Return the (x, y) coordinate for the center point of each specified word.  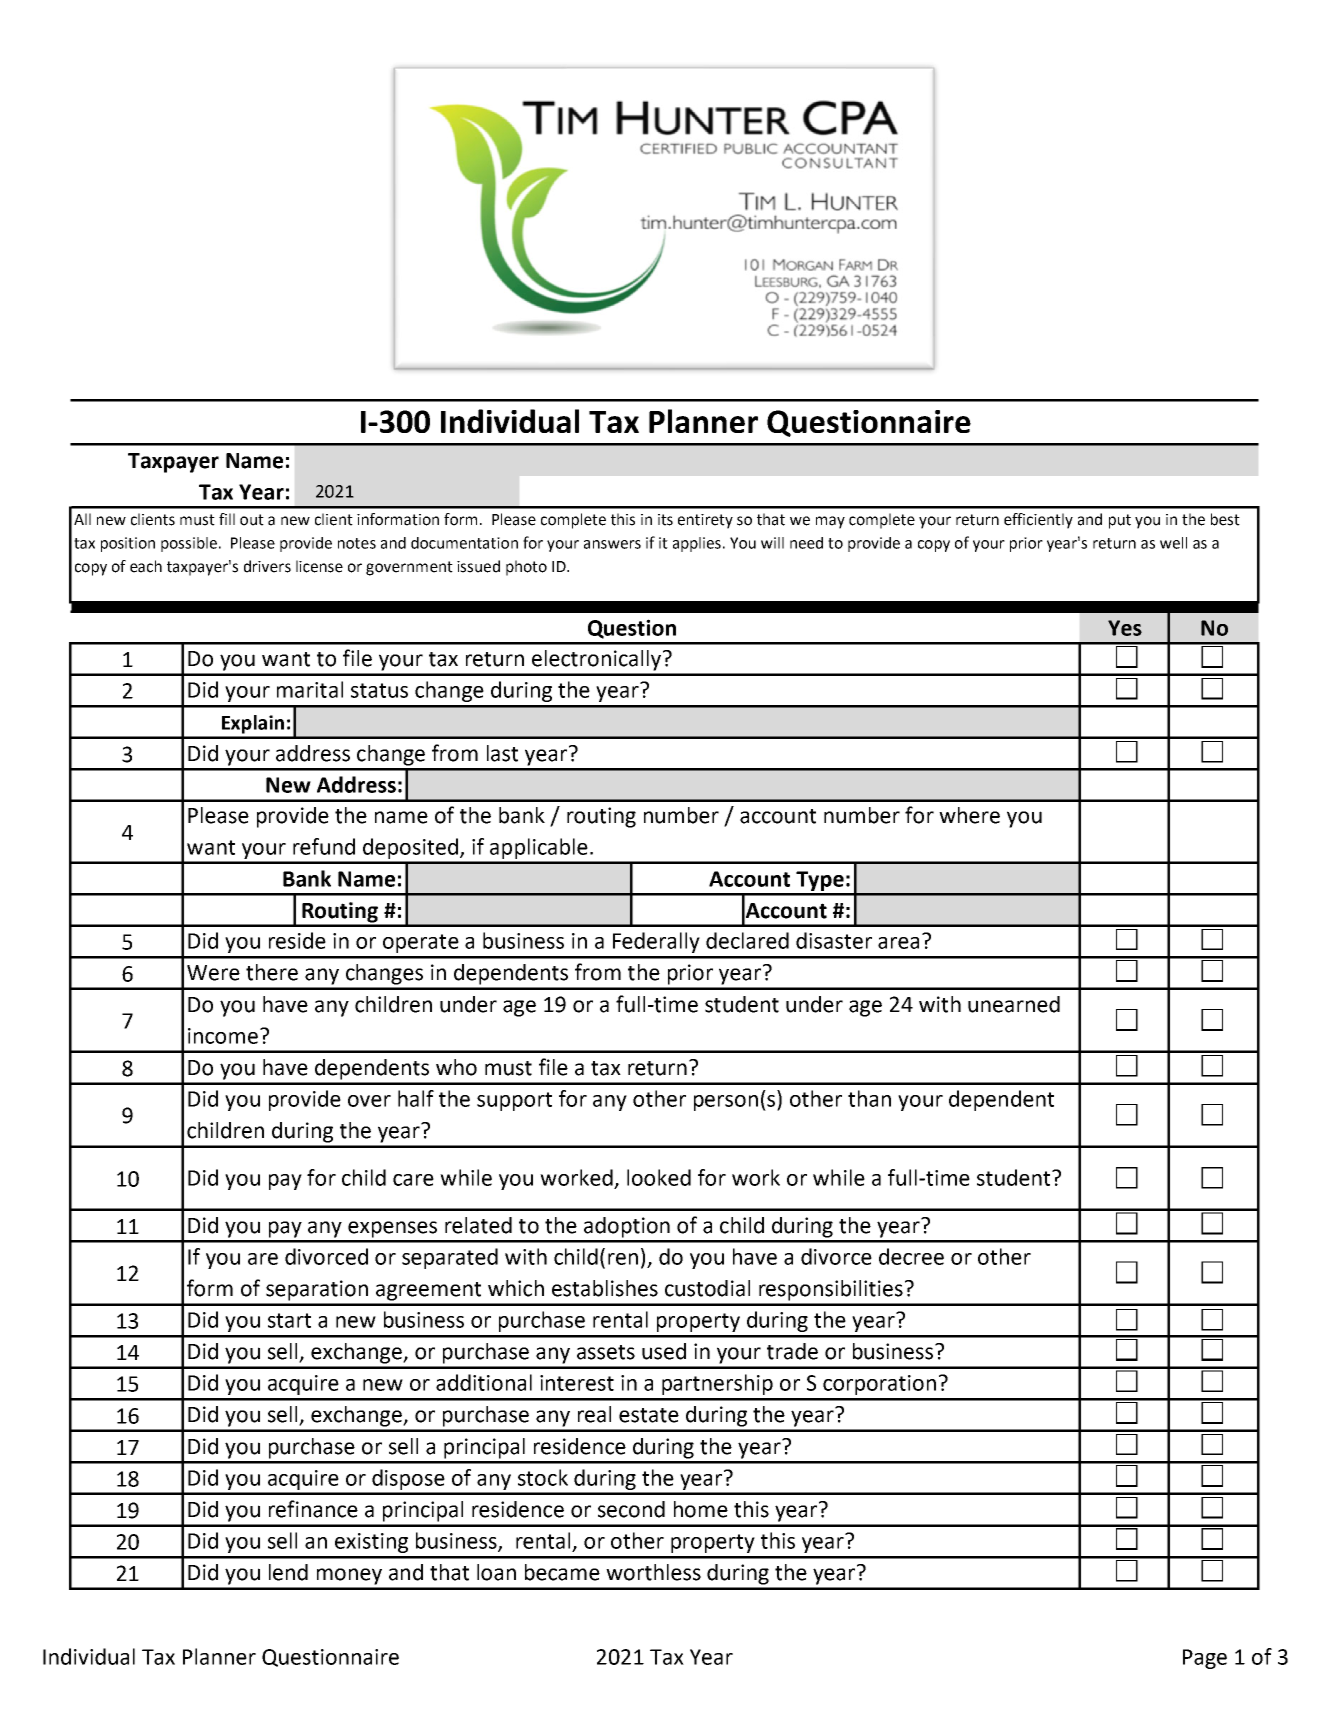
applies (697, 544)
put (1120, 521)
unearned (1014, 1004)
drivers (267, 566)
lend (288, 1572)
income (223, 1036)
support (514, 1101)
